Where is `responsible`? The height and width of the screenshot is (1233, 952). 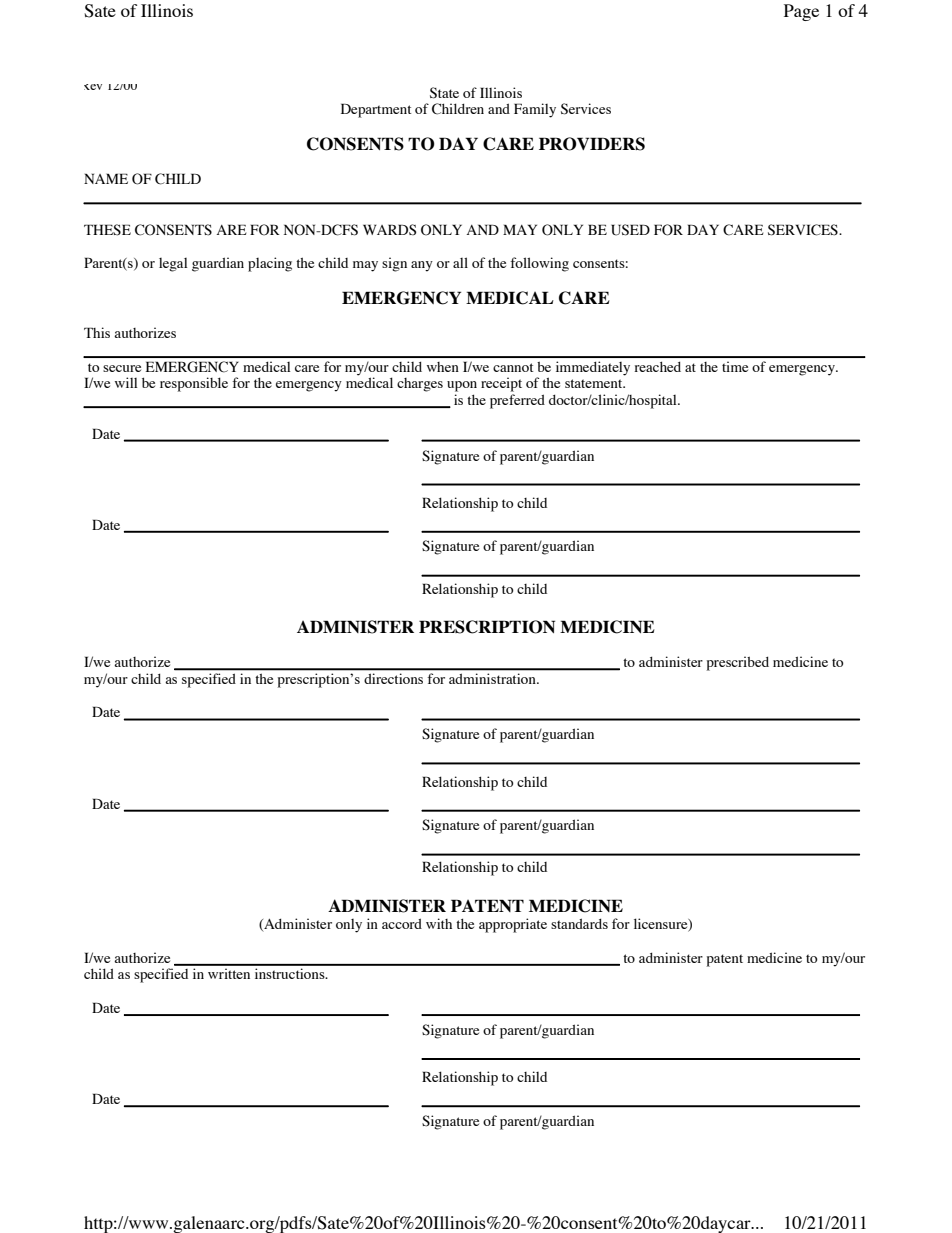
responsible is located at coordinates (194, 384).
